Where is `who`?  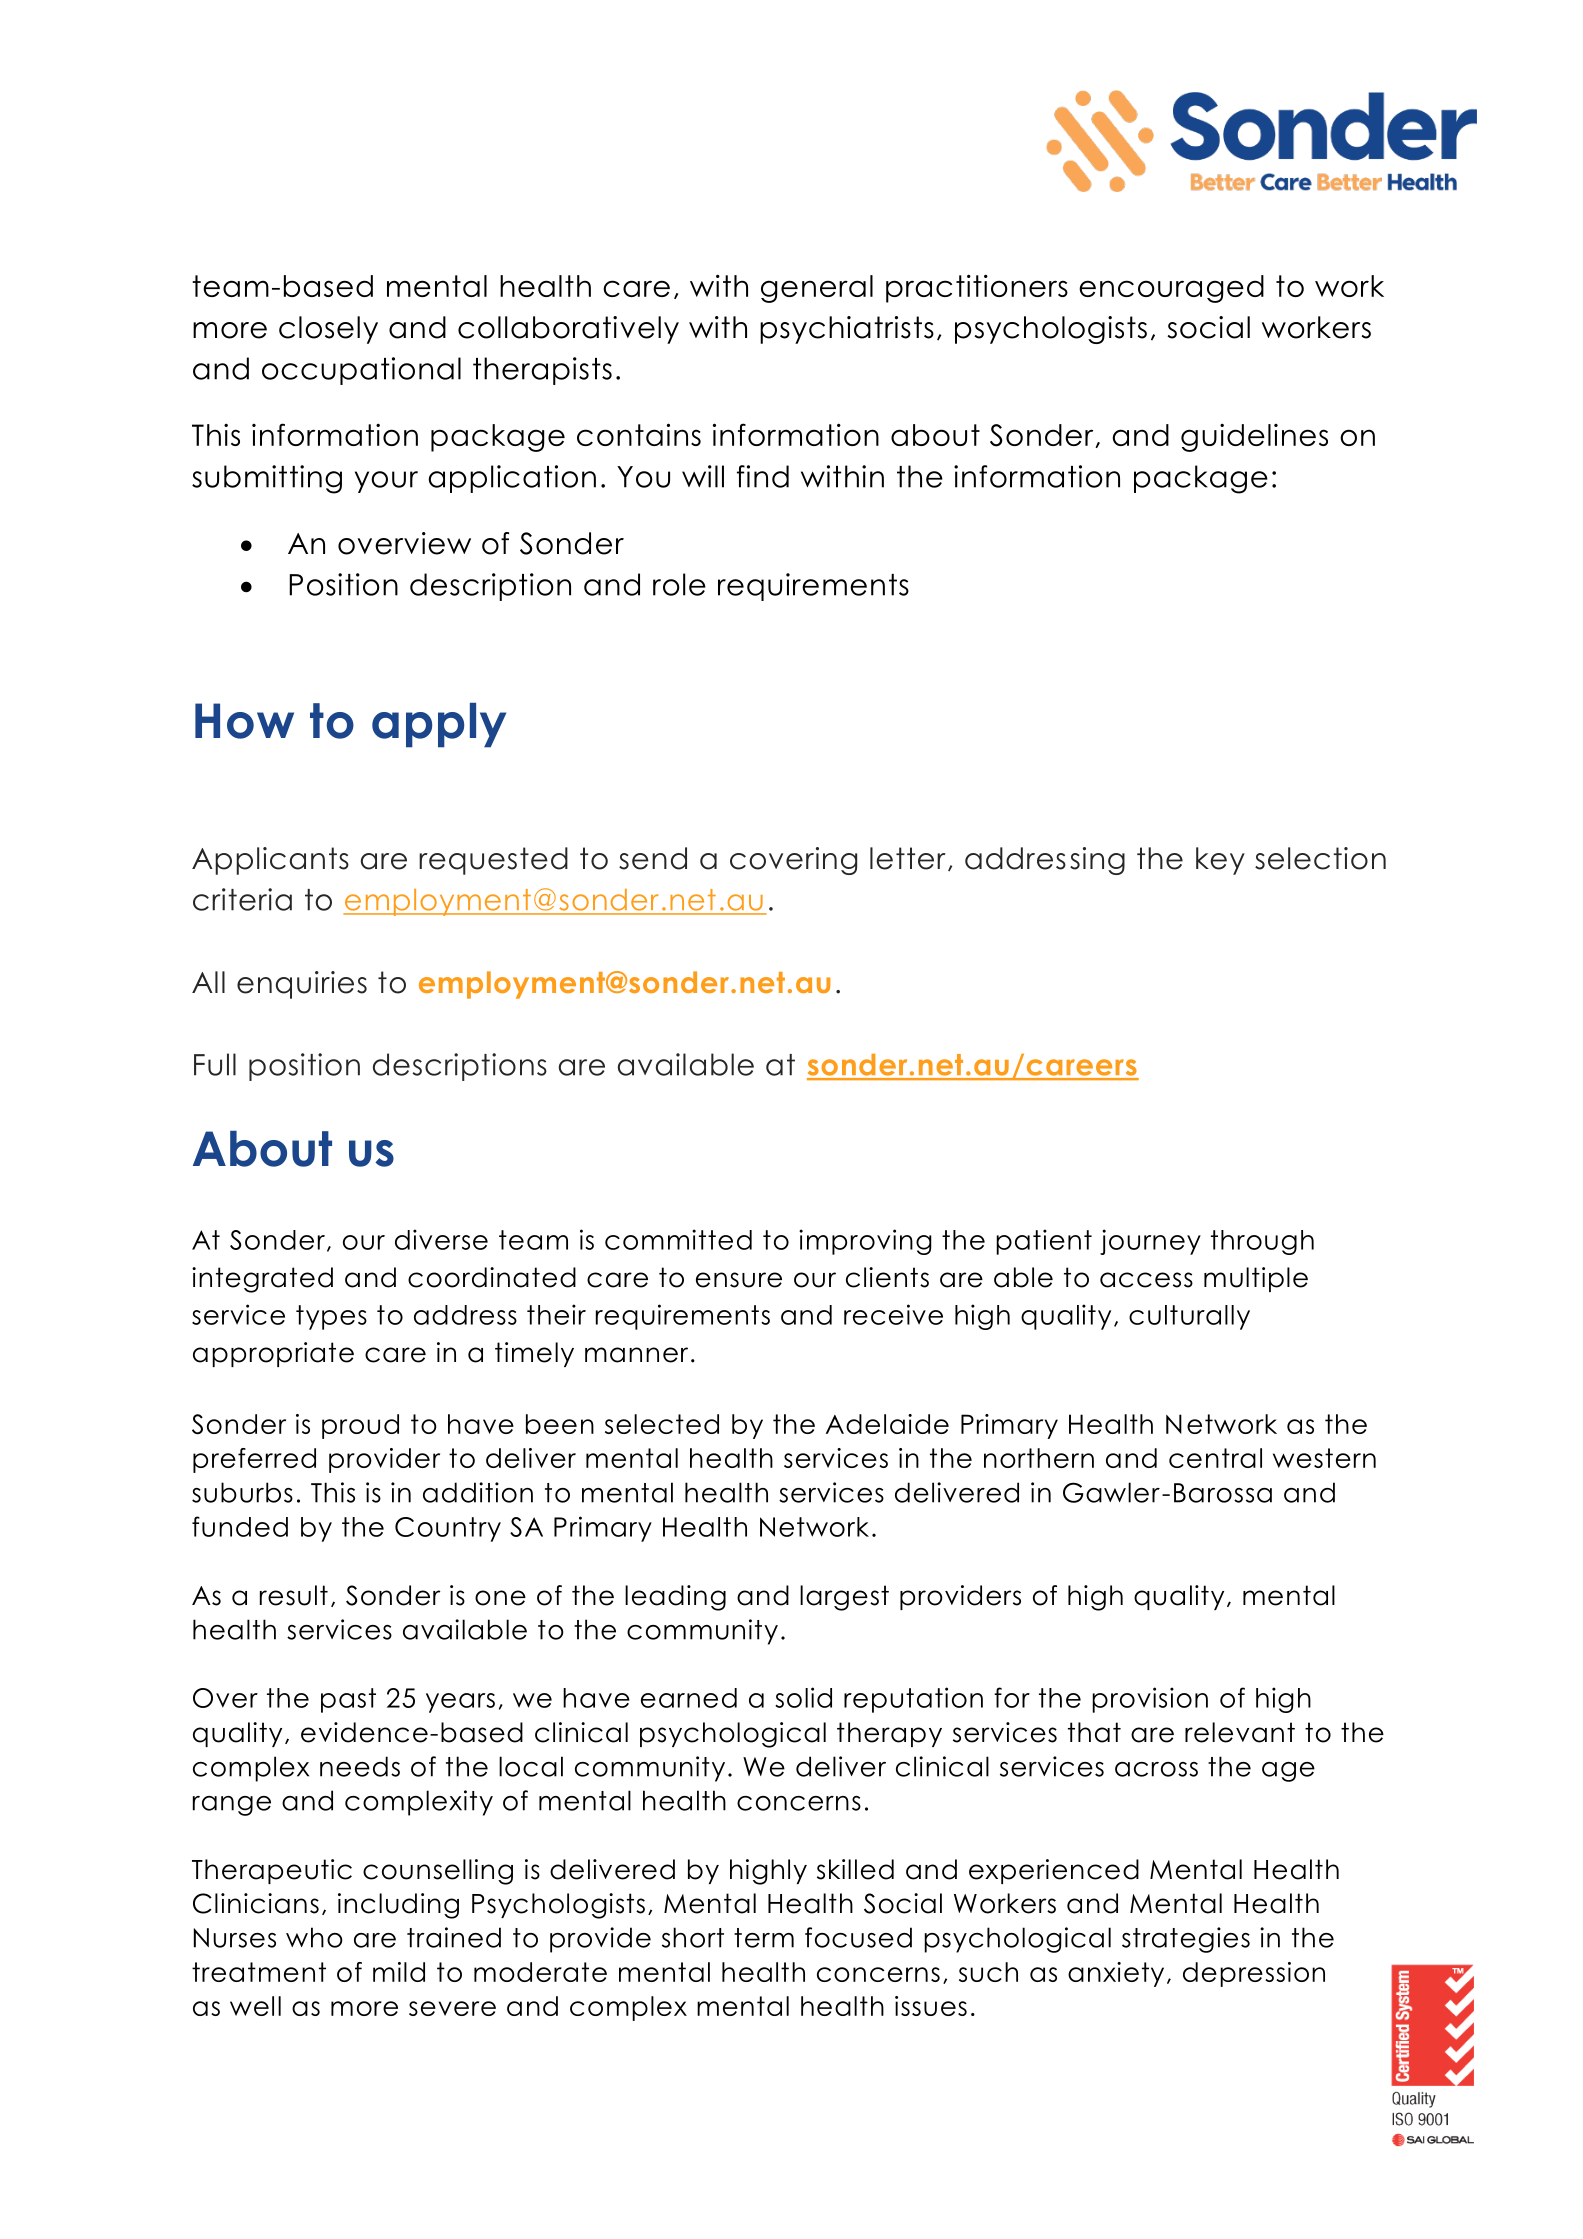 who is located at coordinates (314, 1937).
